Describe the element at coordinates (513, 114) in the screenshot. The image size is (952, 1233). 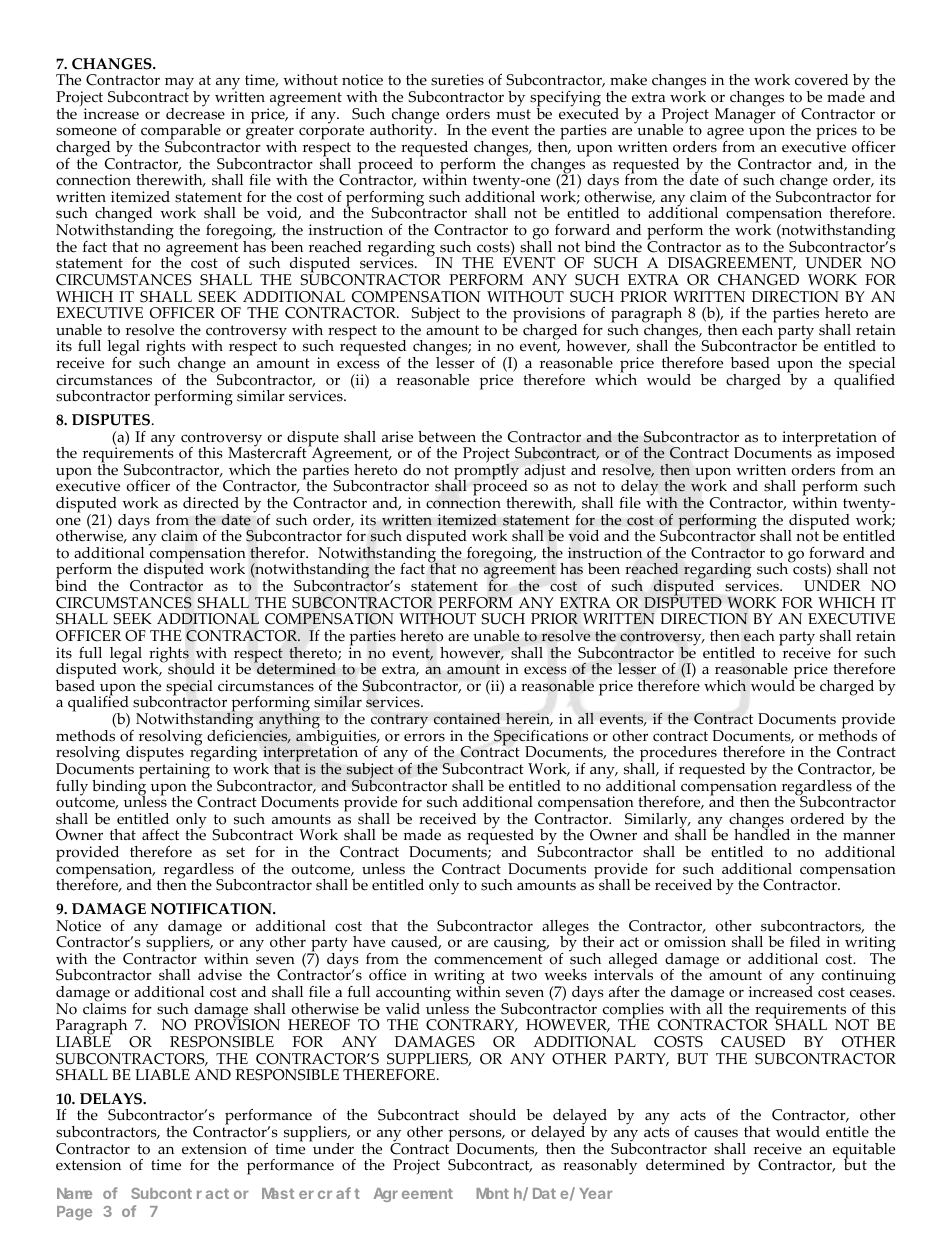
I see `must` at that location.
